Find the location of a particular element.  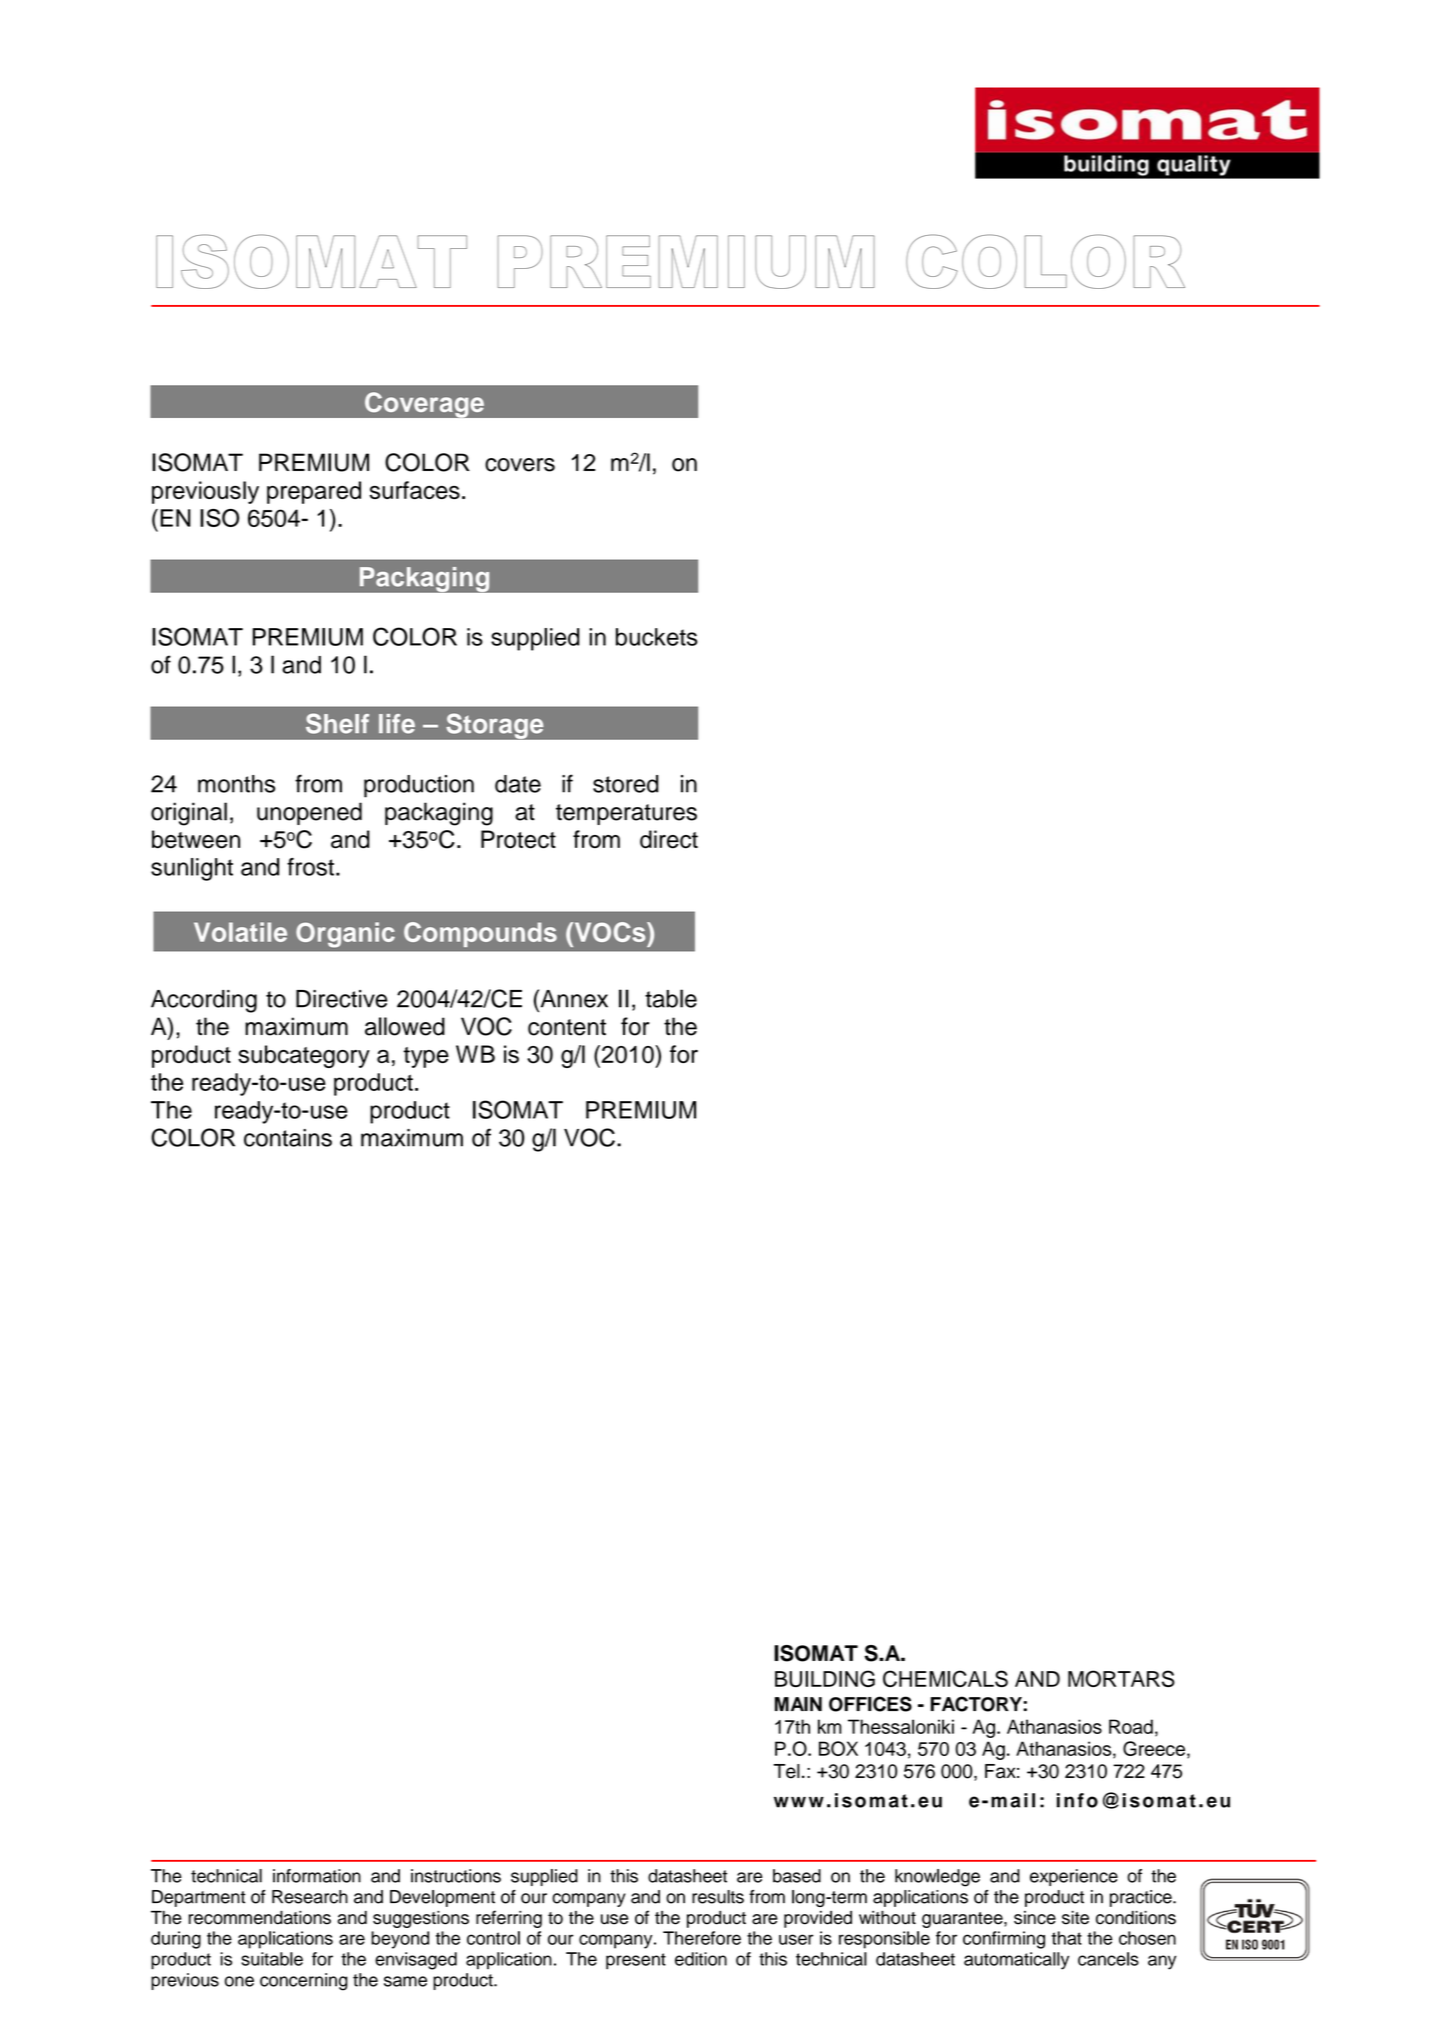

unopened is located at coordinates (309, 813).
